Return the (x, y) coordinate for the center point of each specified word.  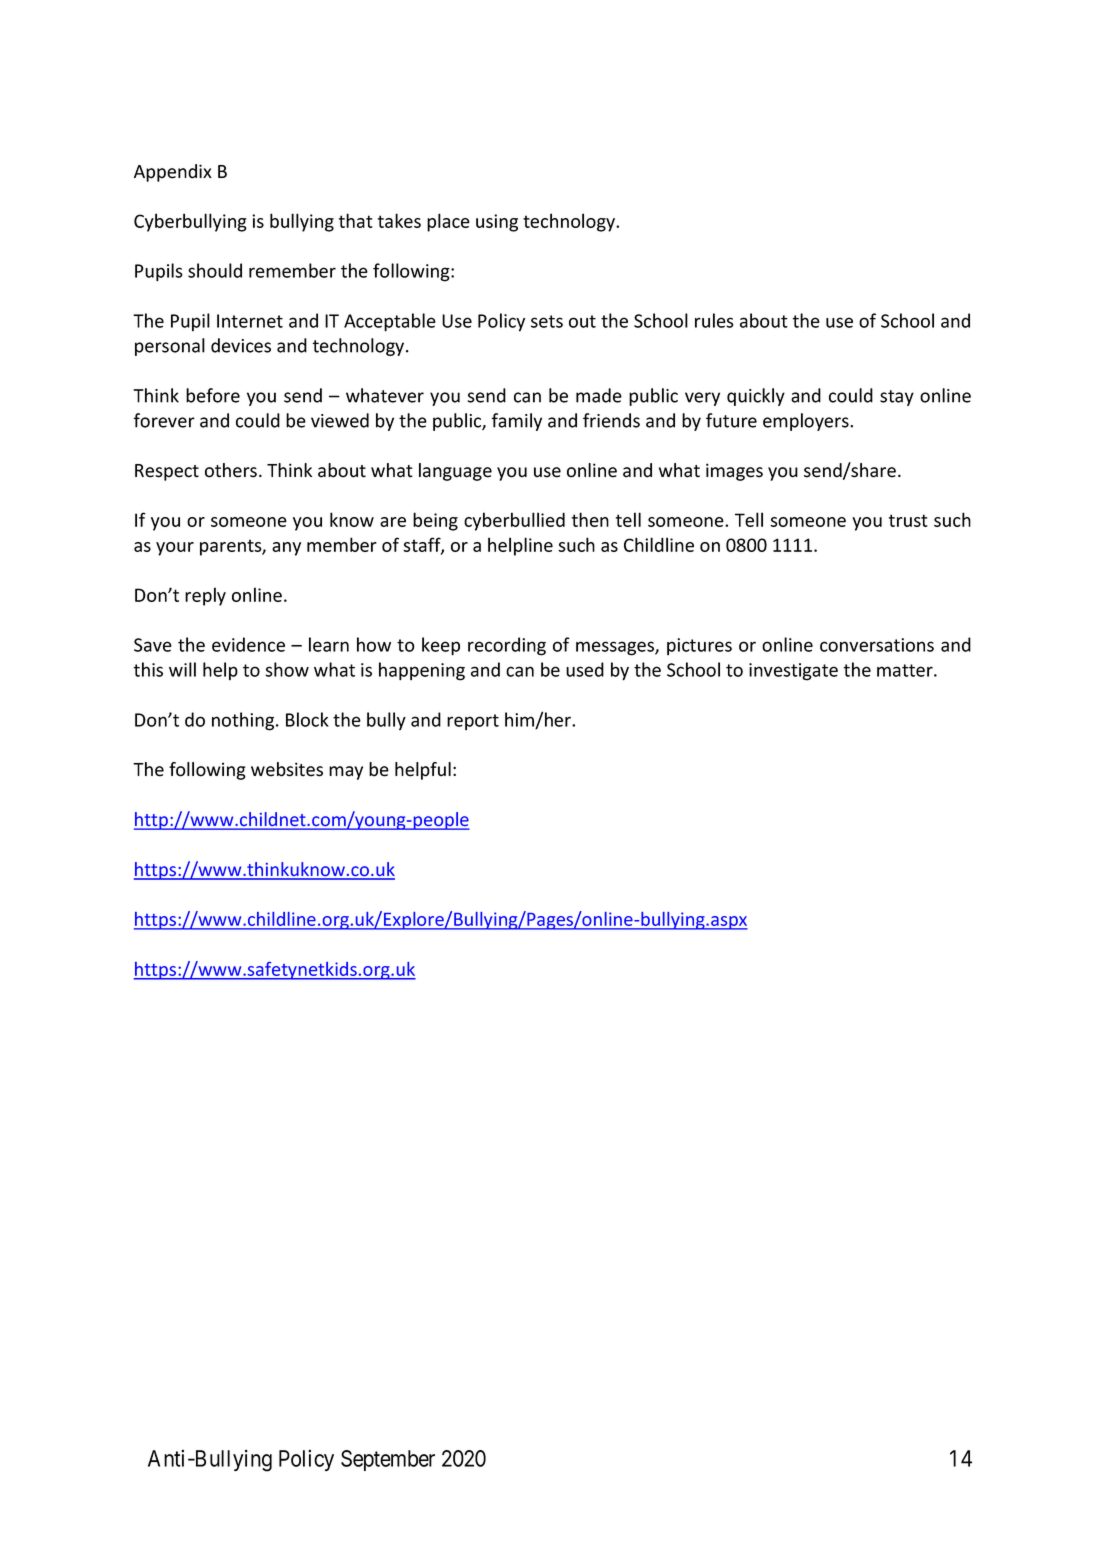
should (215, 270)
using (497, 223)
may (346, 773)
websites (287, 769)
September (388, 1460)
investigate (793, 672)
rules (714, 320)
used (585, 669)
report (473, 722)
